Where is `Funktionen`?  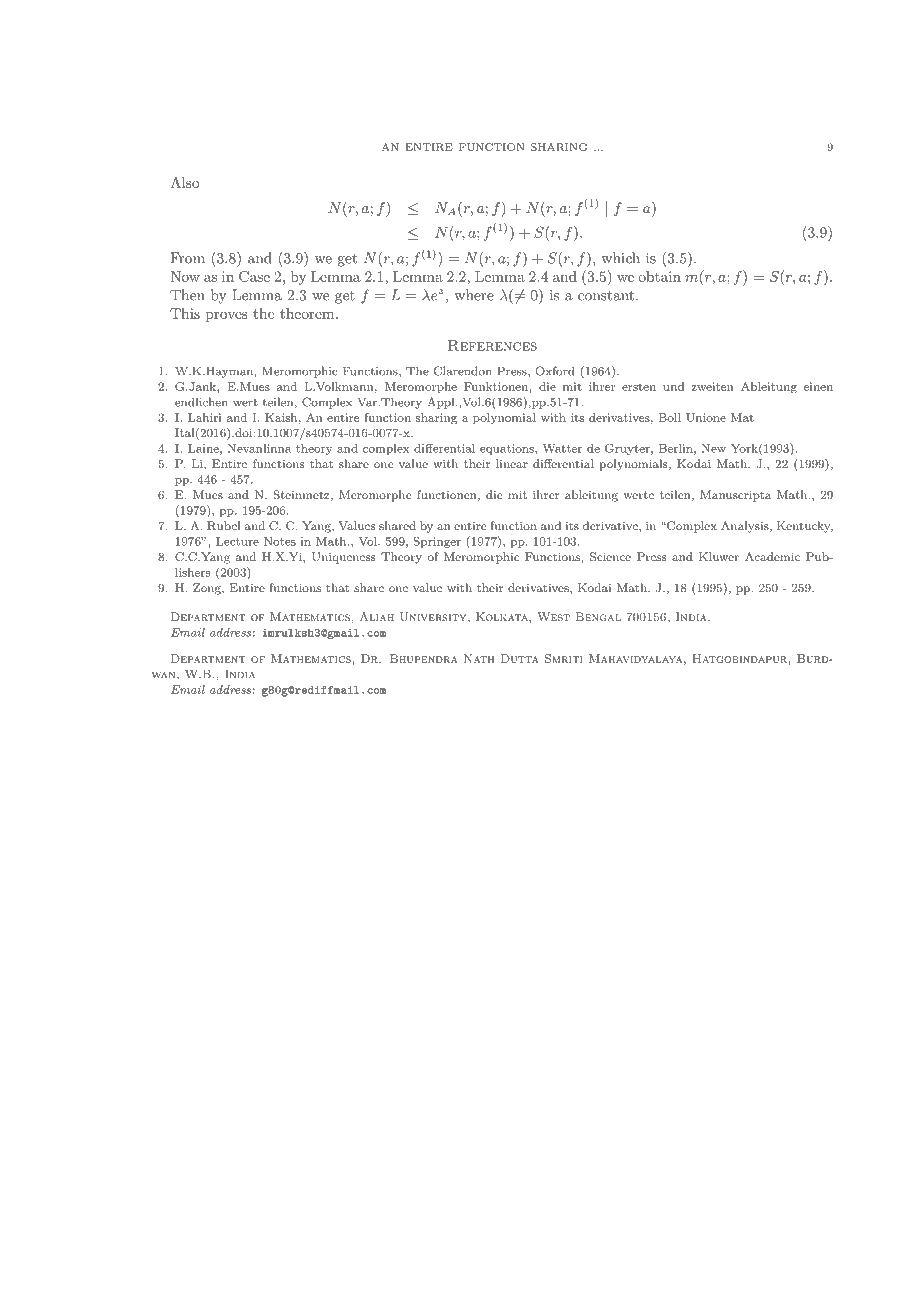 Funktionen is located at coordinates (496, 386).
